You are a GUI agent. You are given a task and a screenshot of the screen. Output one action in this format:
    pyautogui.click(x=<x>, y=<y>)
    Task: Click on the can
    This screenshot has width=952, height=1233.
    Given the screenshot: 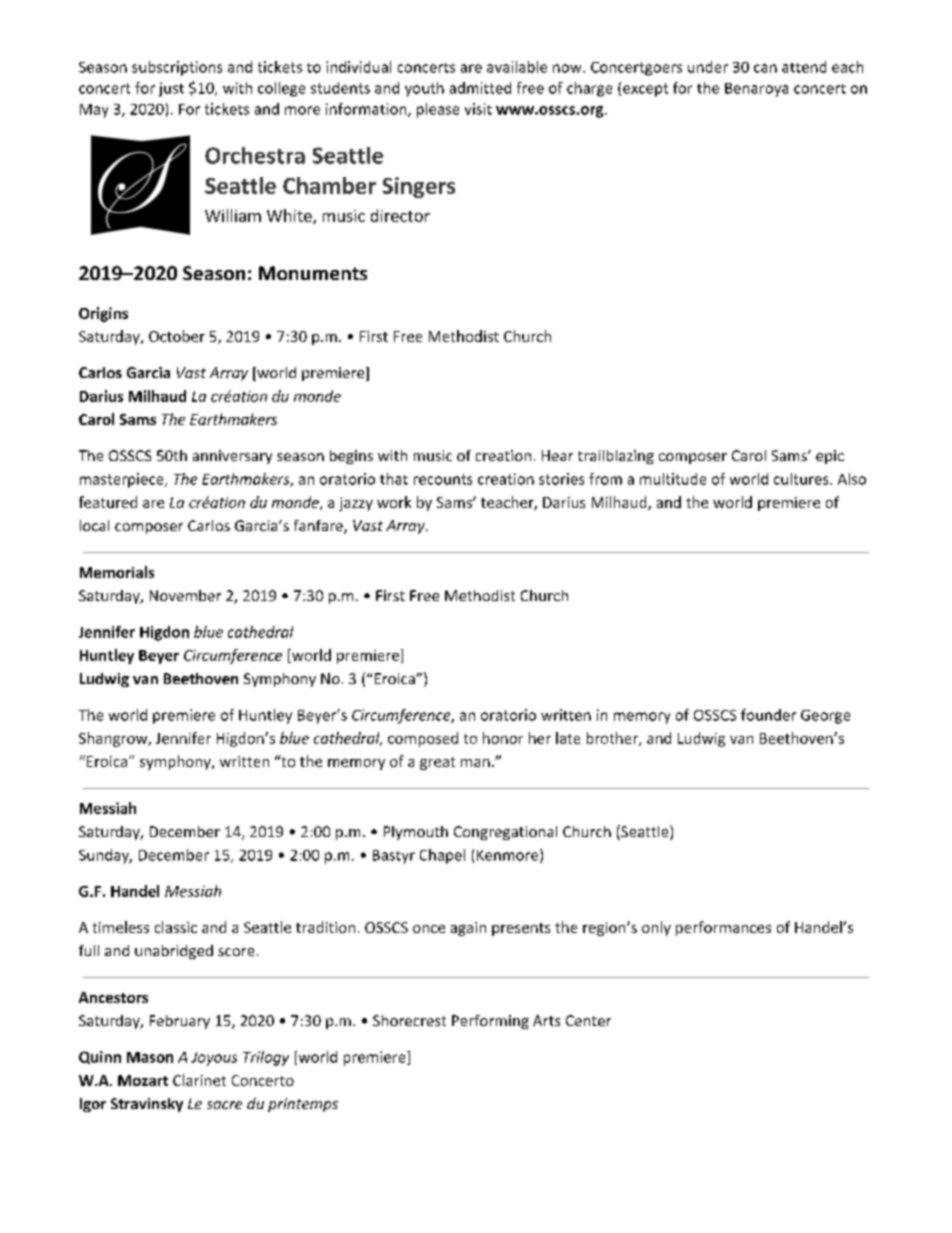 What is the action you would take?
    pyautogui.click(x=765, y=68)
